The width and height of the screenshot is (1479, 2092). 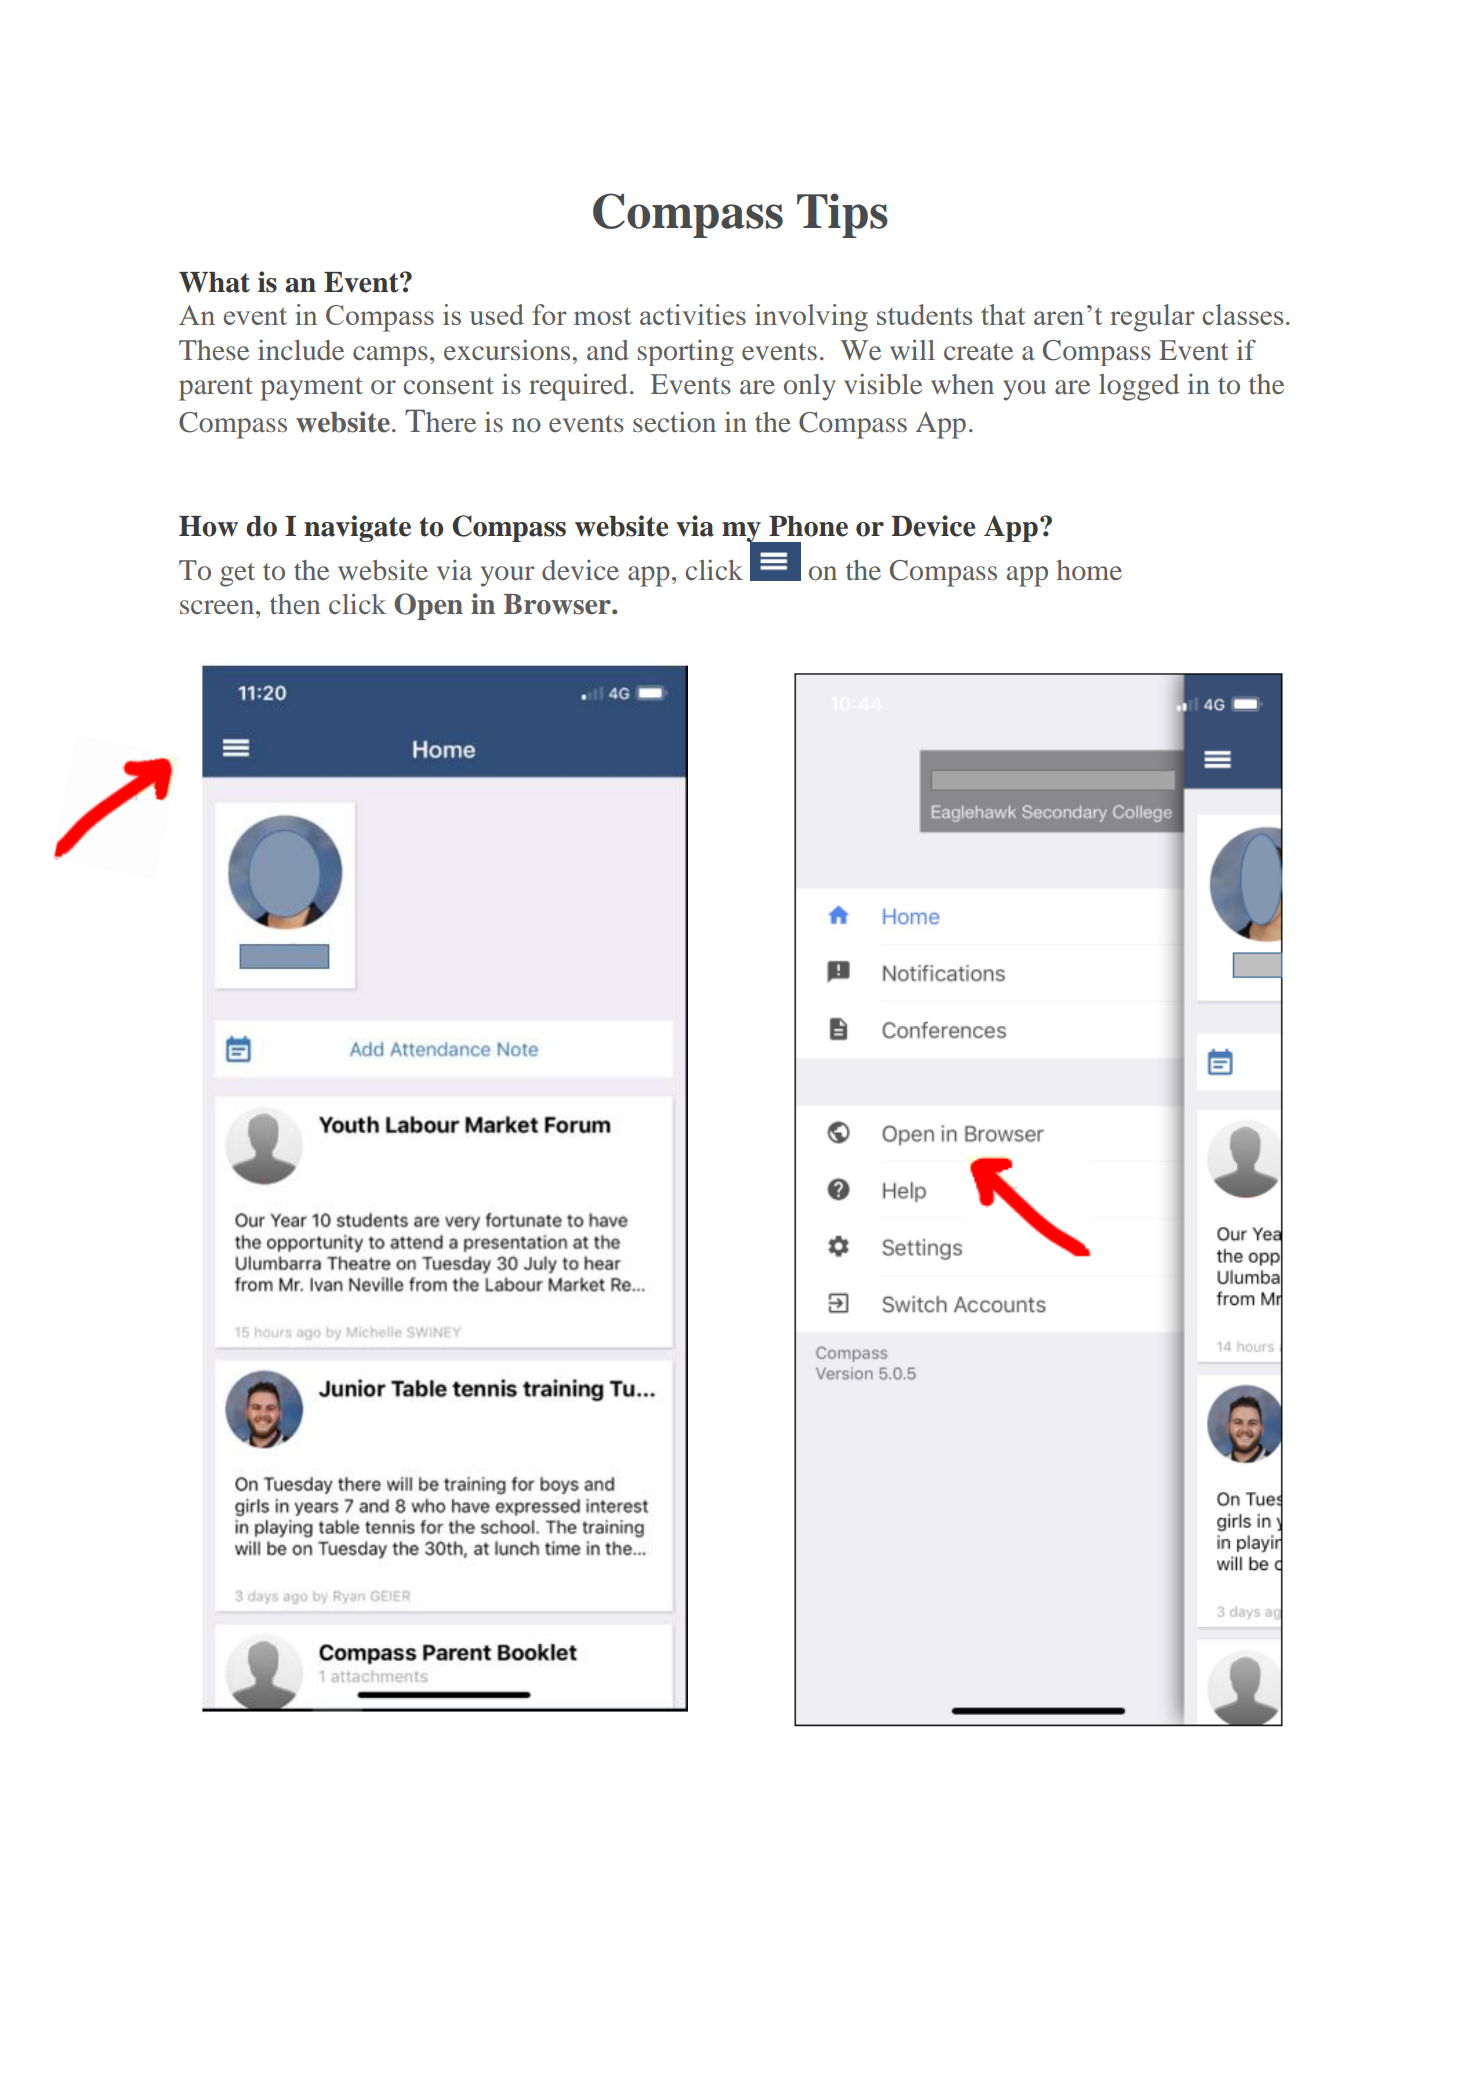 I want to click on home, so click(x=1089, y=570).
